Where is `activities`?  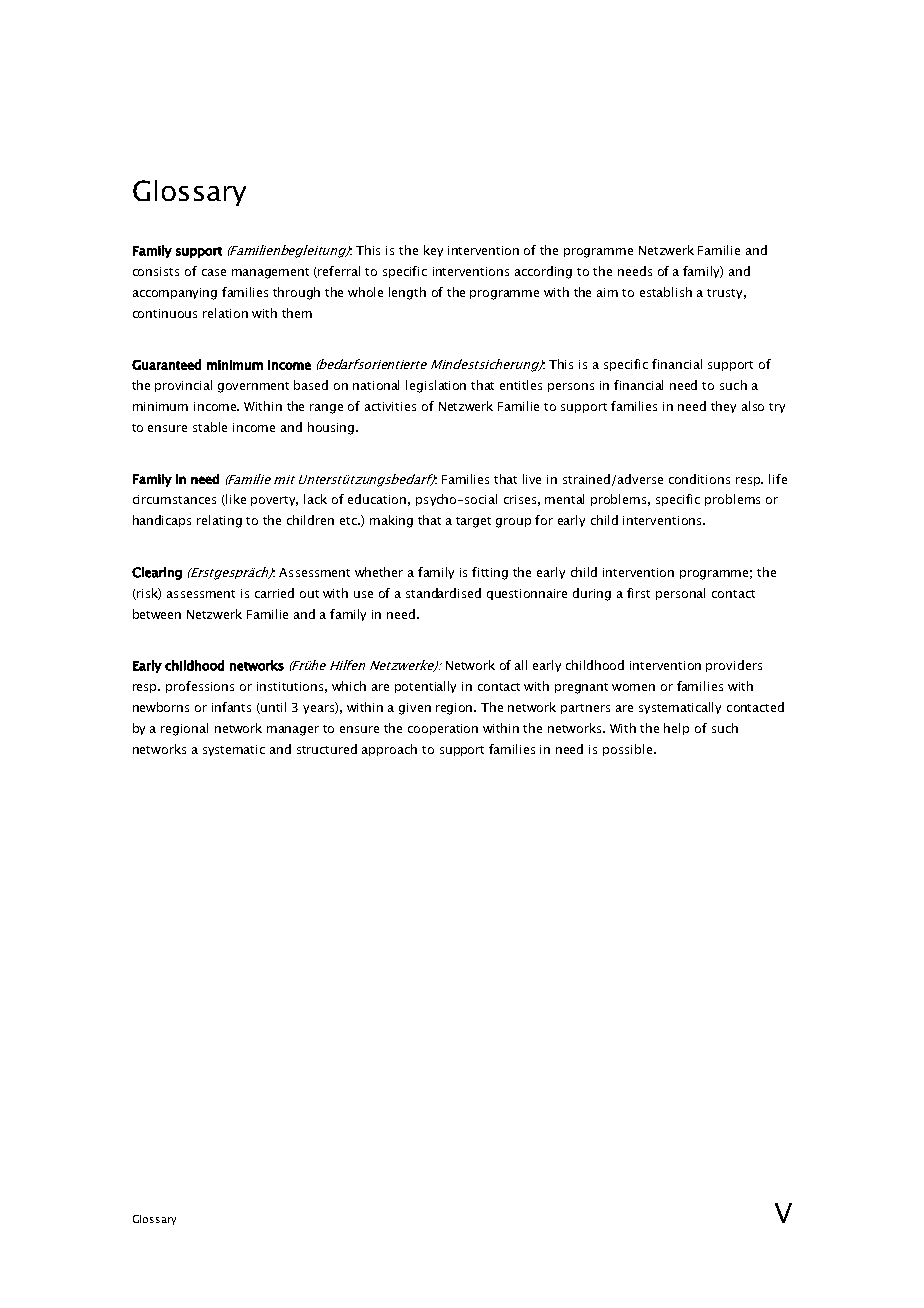 activities is located at coordinates (390, 406).
